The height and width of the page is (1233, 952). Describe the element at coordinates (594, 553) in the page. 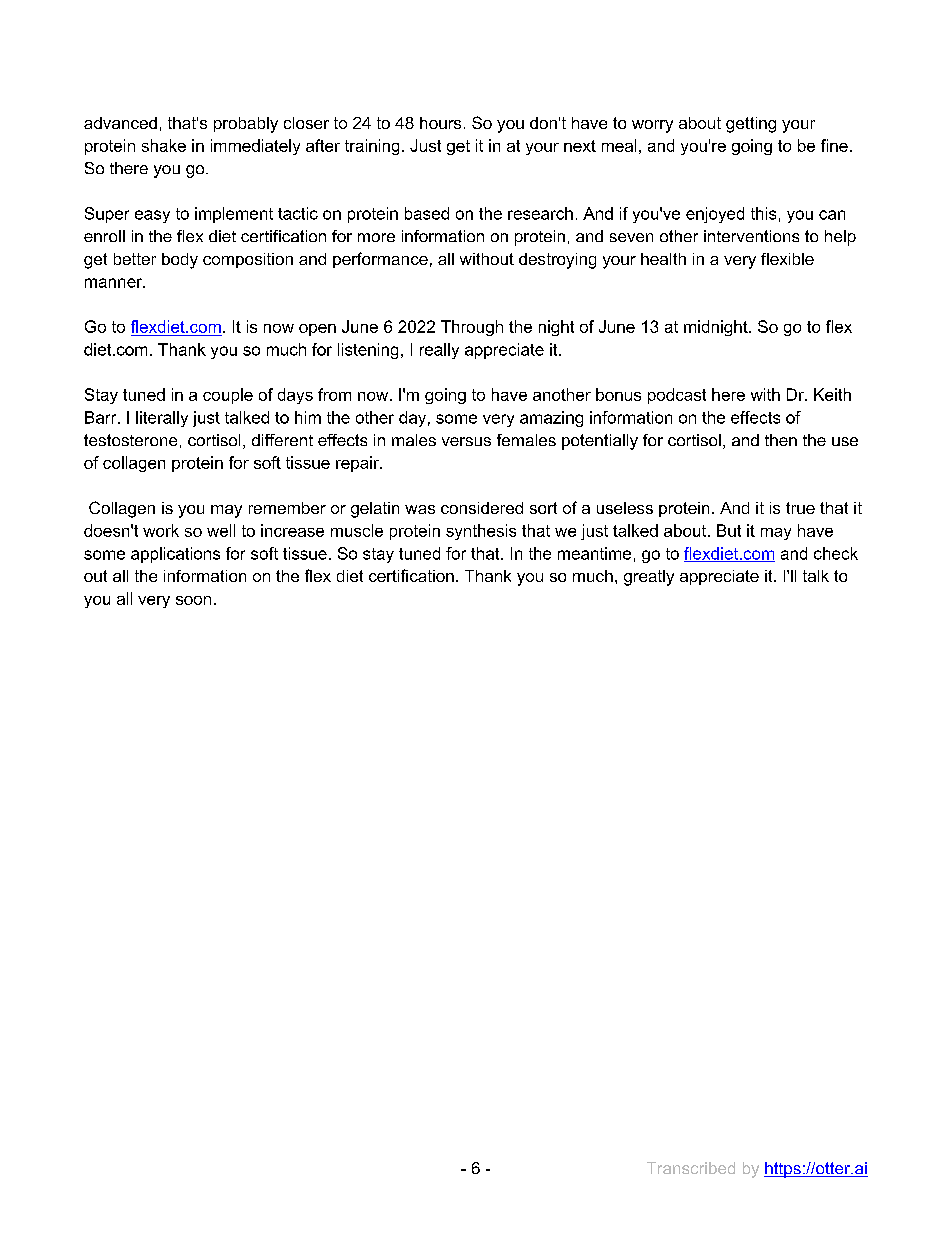

I see `meantime` at that location.
